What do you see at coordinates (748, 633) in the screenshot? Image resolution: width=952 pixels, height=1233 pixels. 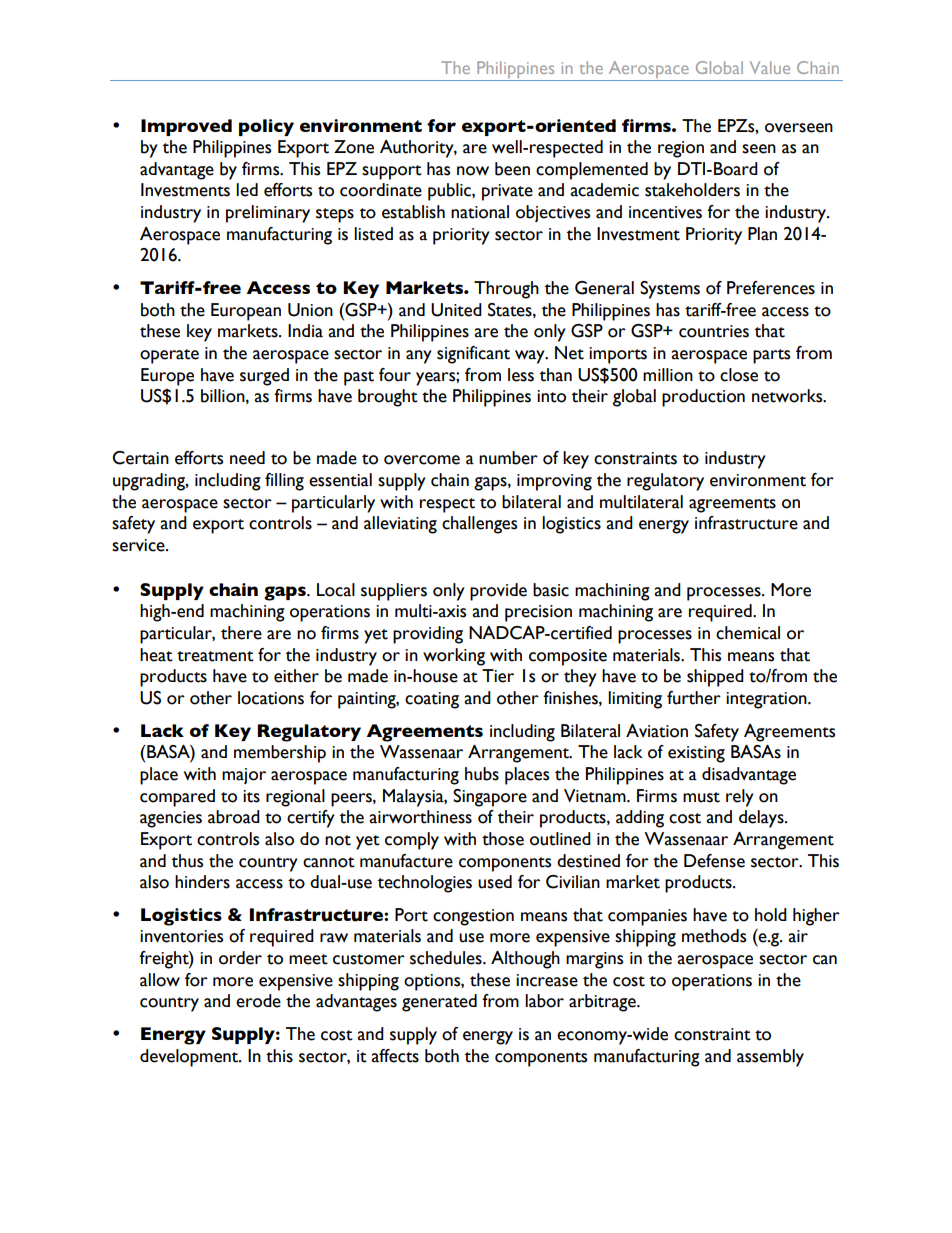 I see `chemical` at bounding box center [748, 633].
